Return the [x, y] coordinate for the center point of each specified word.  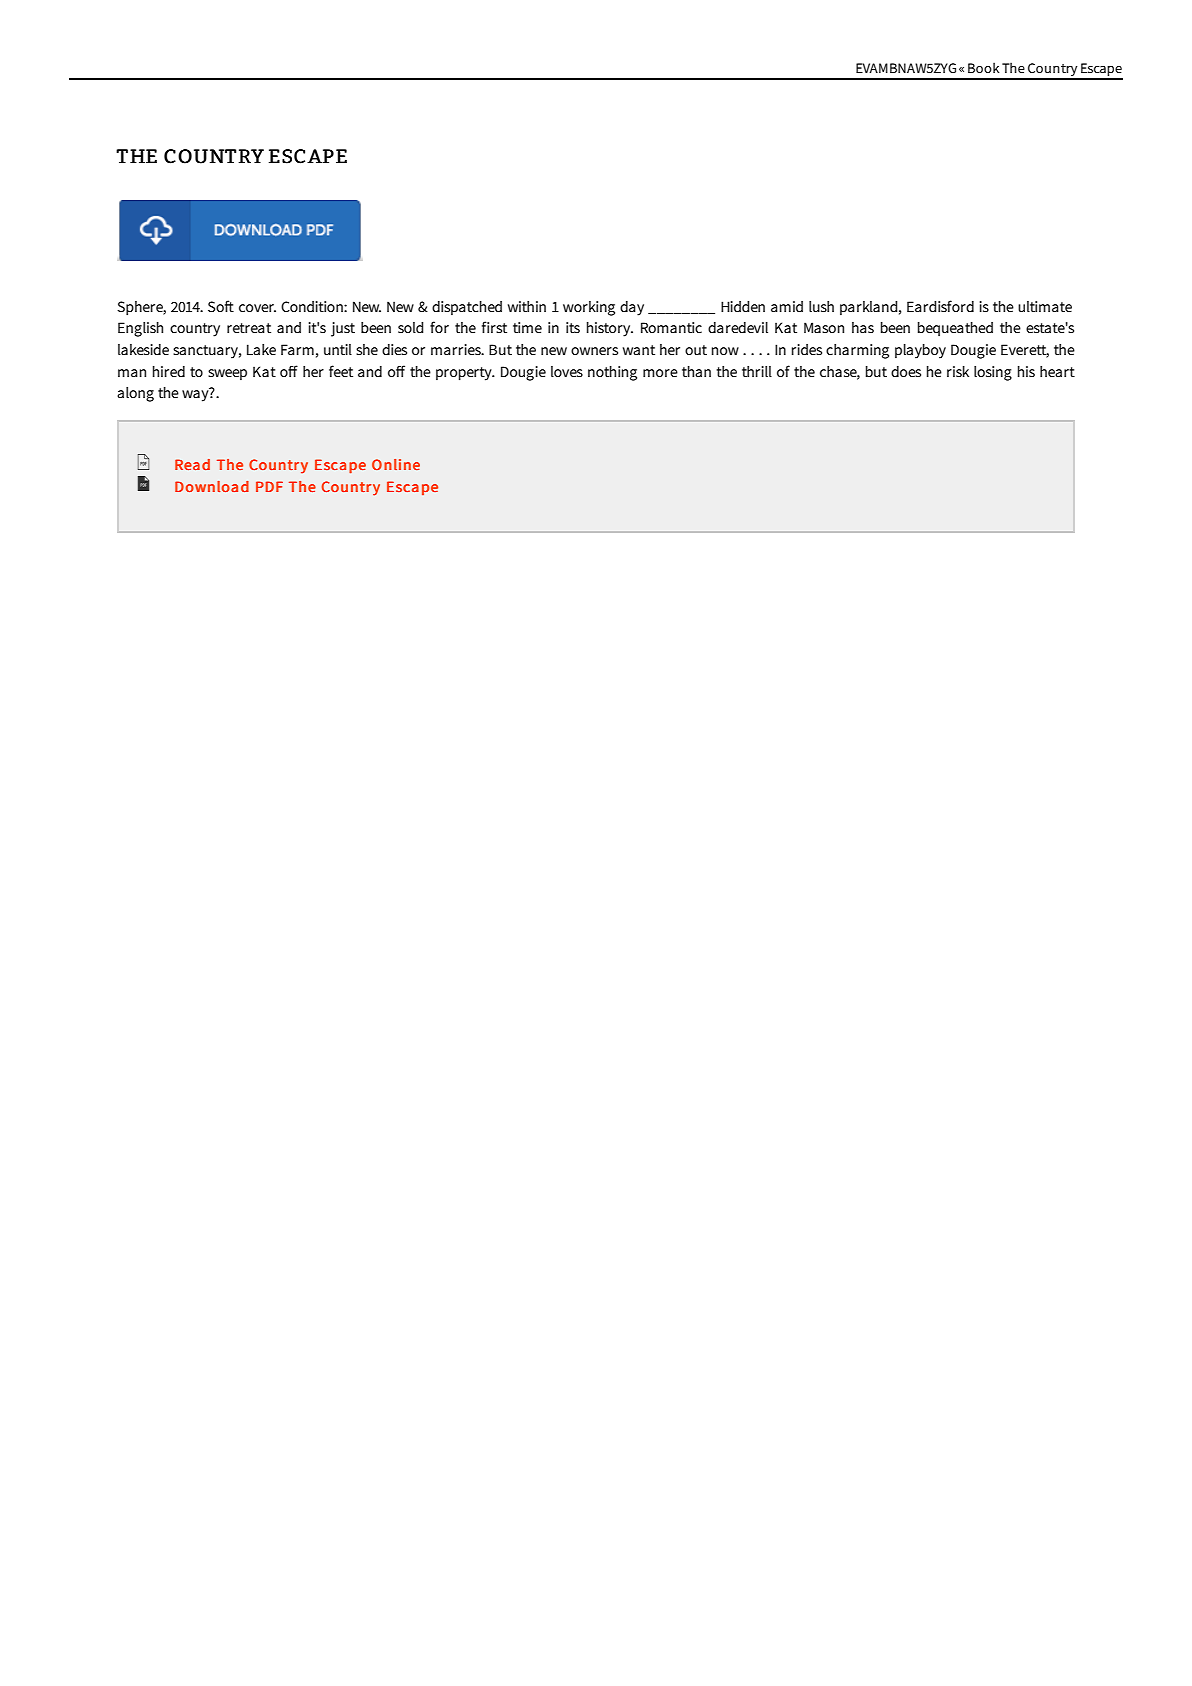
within [527, 306]
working [589, 308]
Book [983, 67]
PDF [269, 486]
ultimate [1045, 306]
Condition [313, 306]
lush [821, 306]
